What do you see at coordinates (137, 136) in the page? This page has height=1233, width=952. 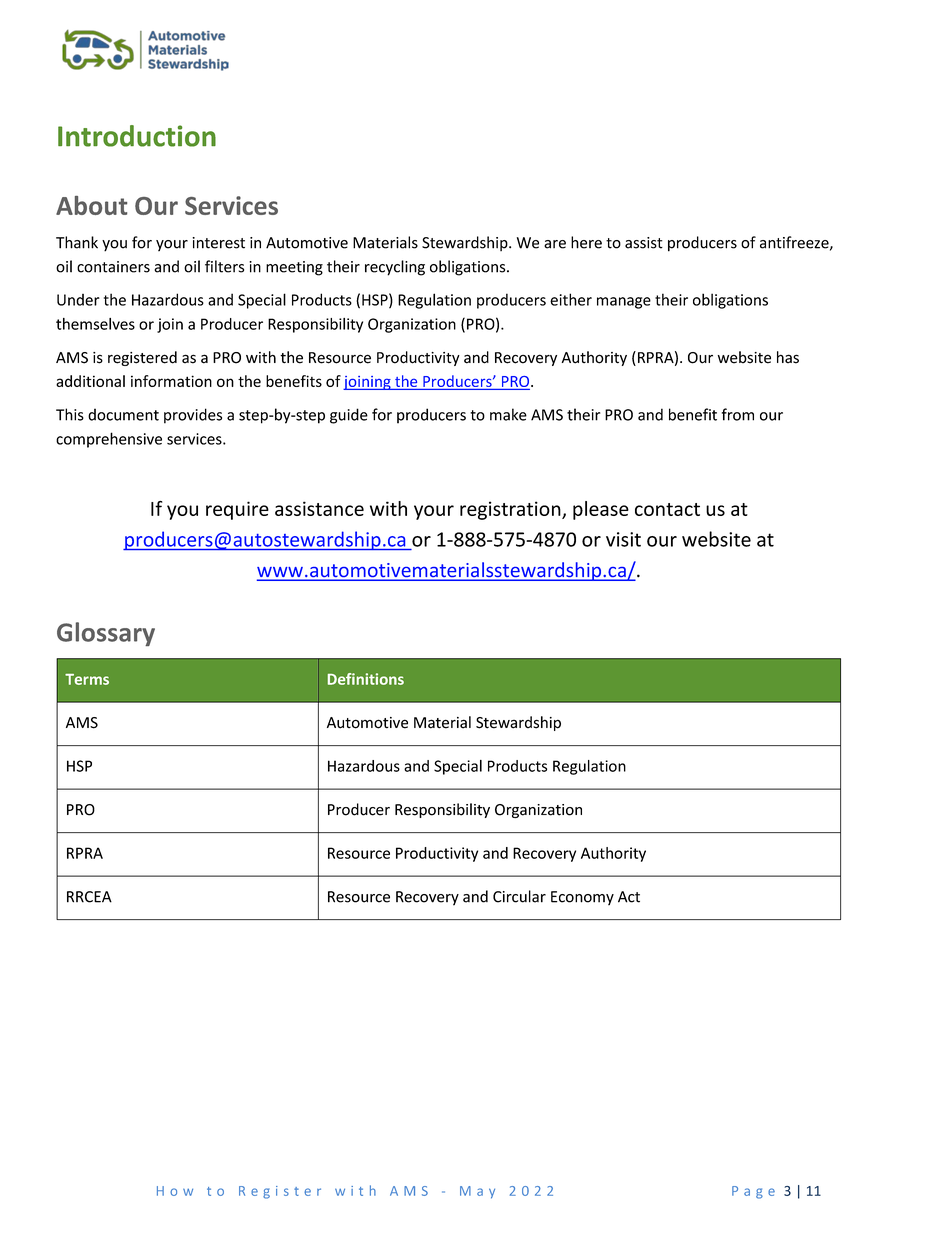 I see `Introduction` at bounding box center [137, 136].
